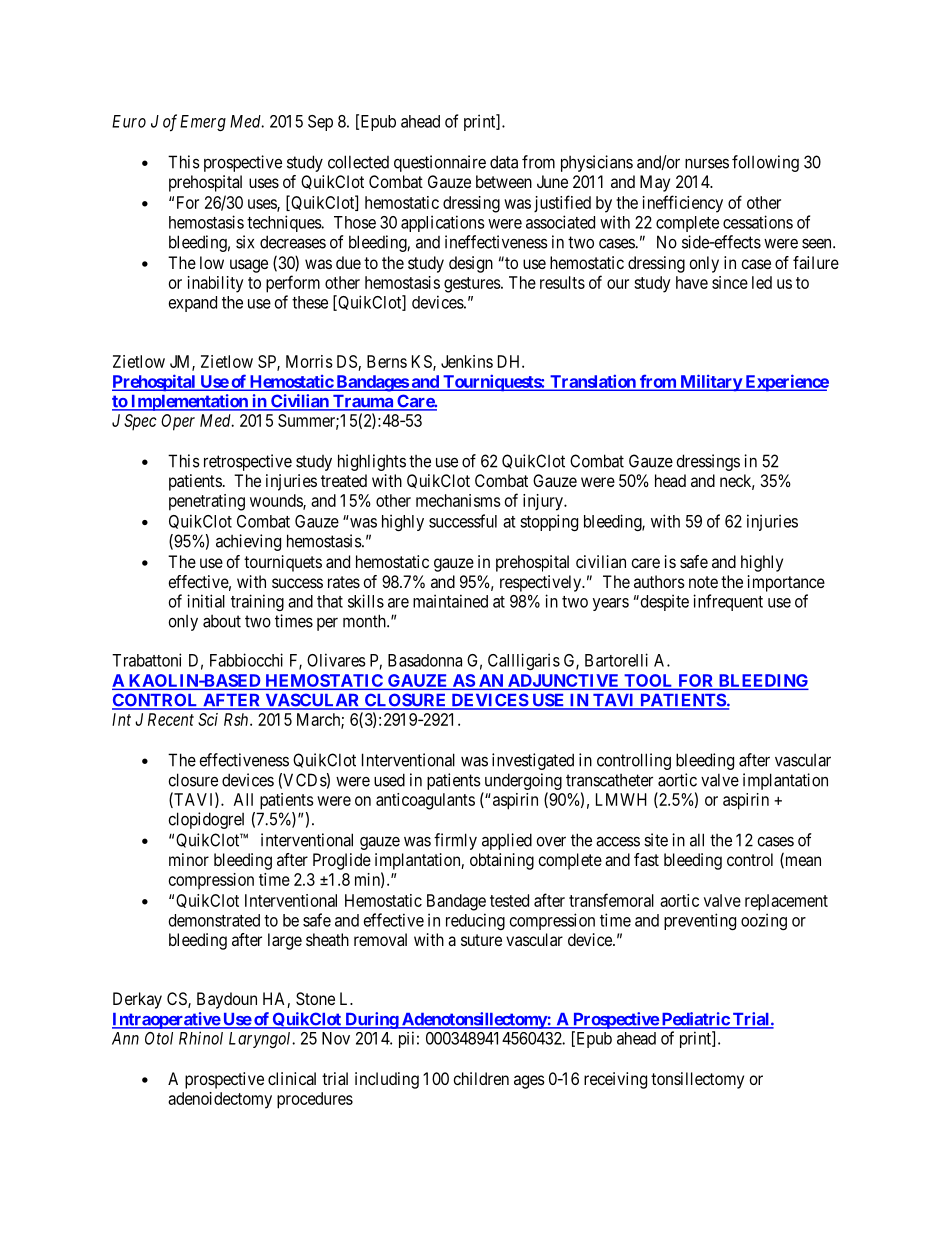 The width and height of the screenshot is (952, 1233). I want to click on nurses, so click(707, 163).
